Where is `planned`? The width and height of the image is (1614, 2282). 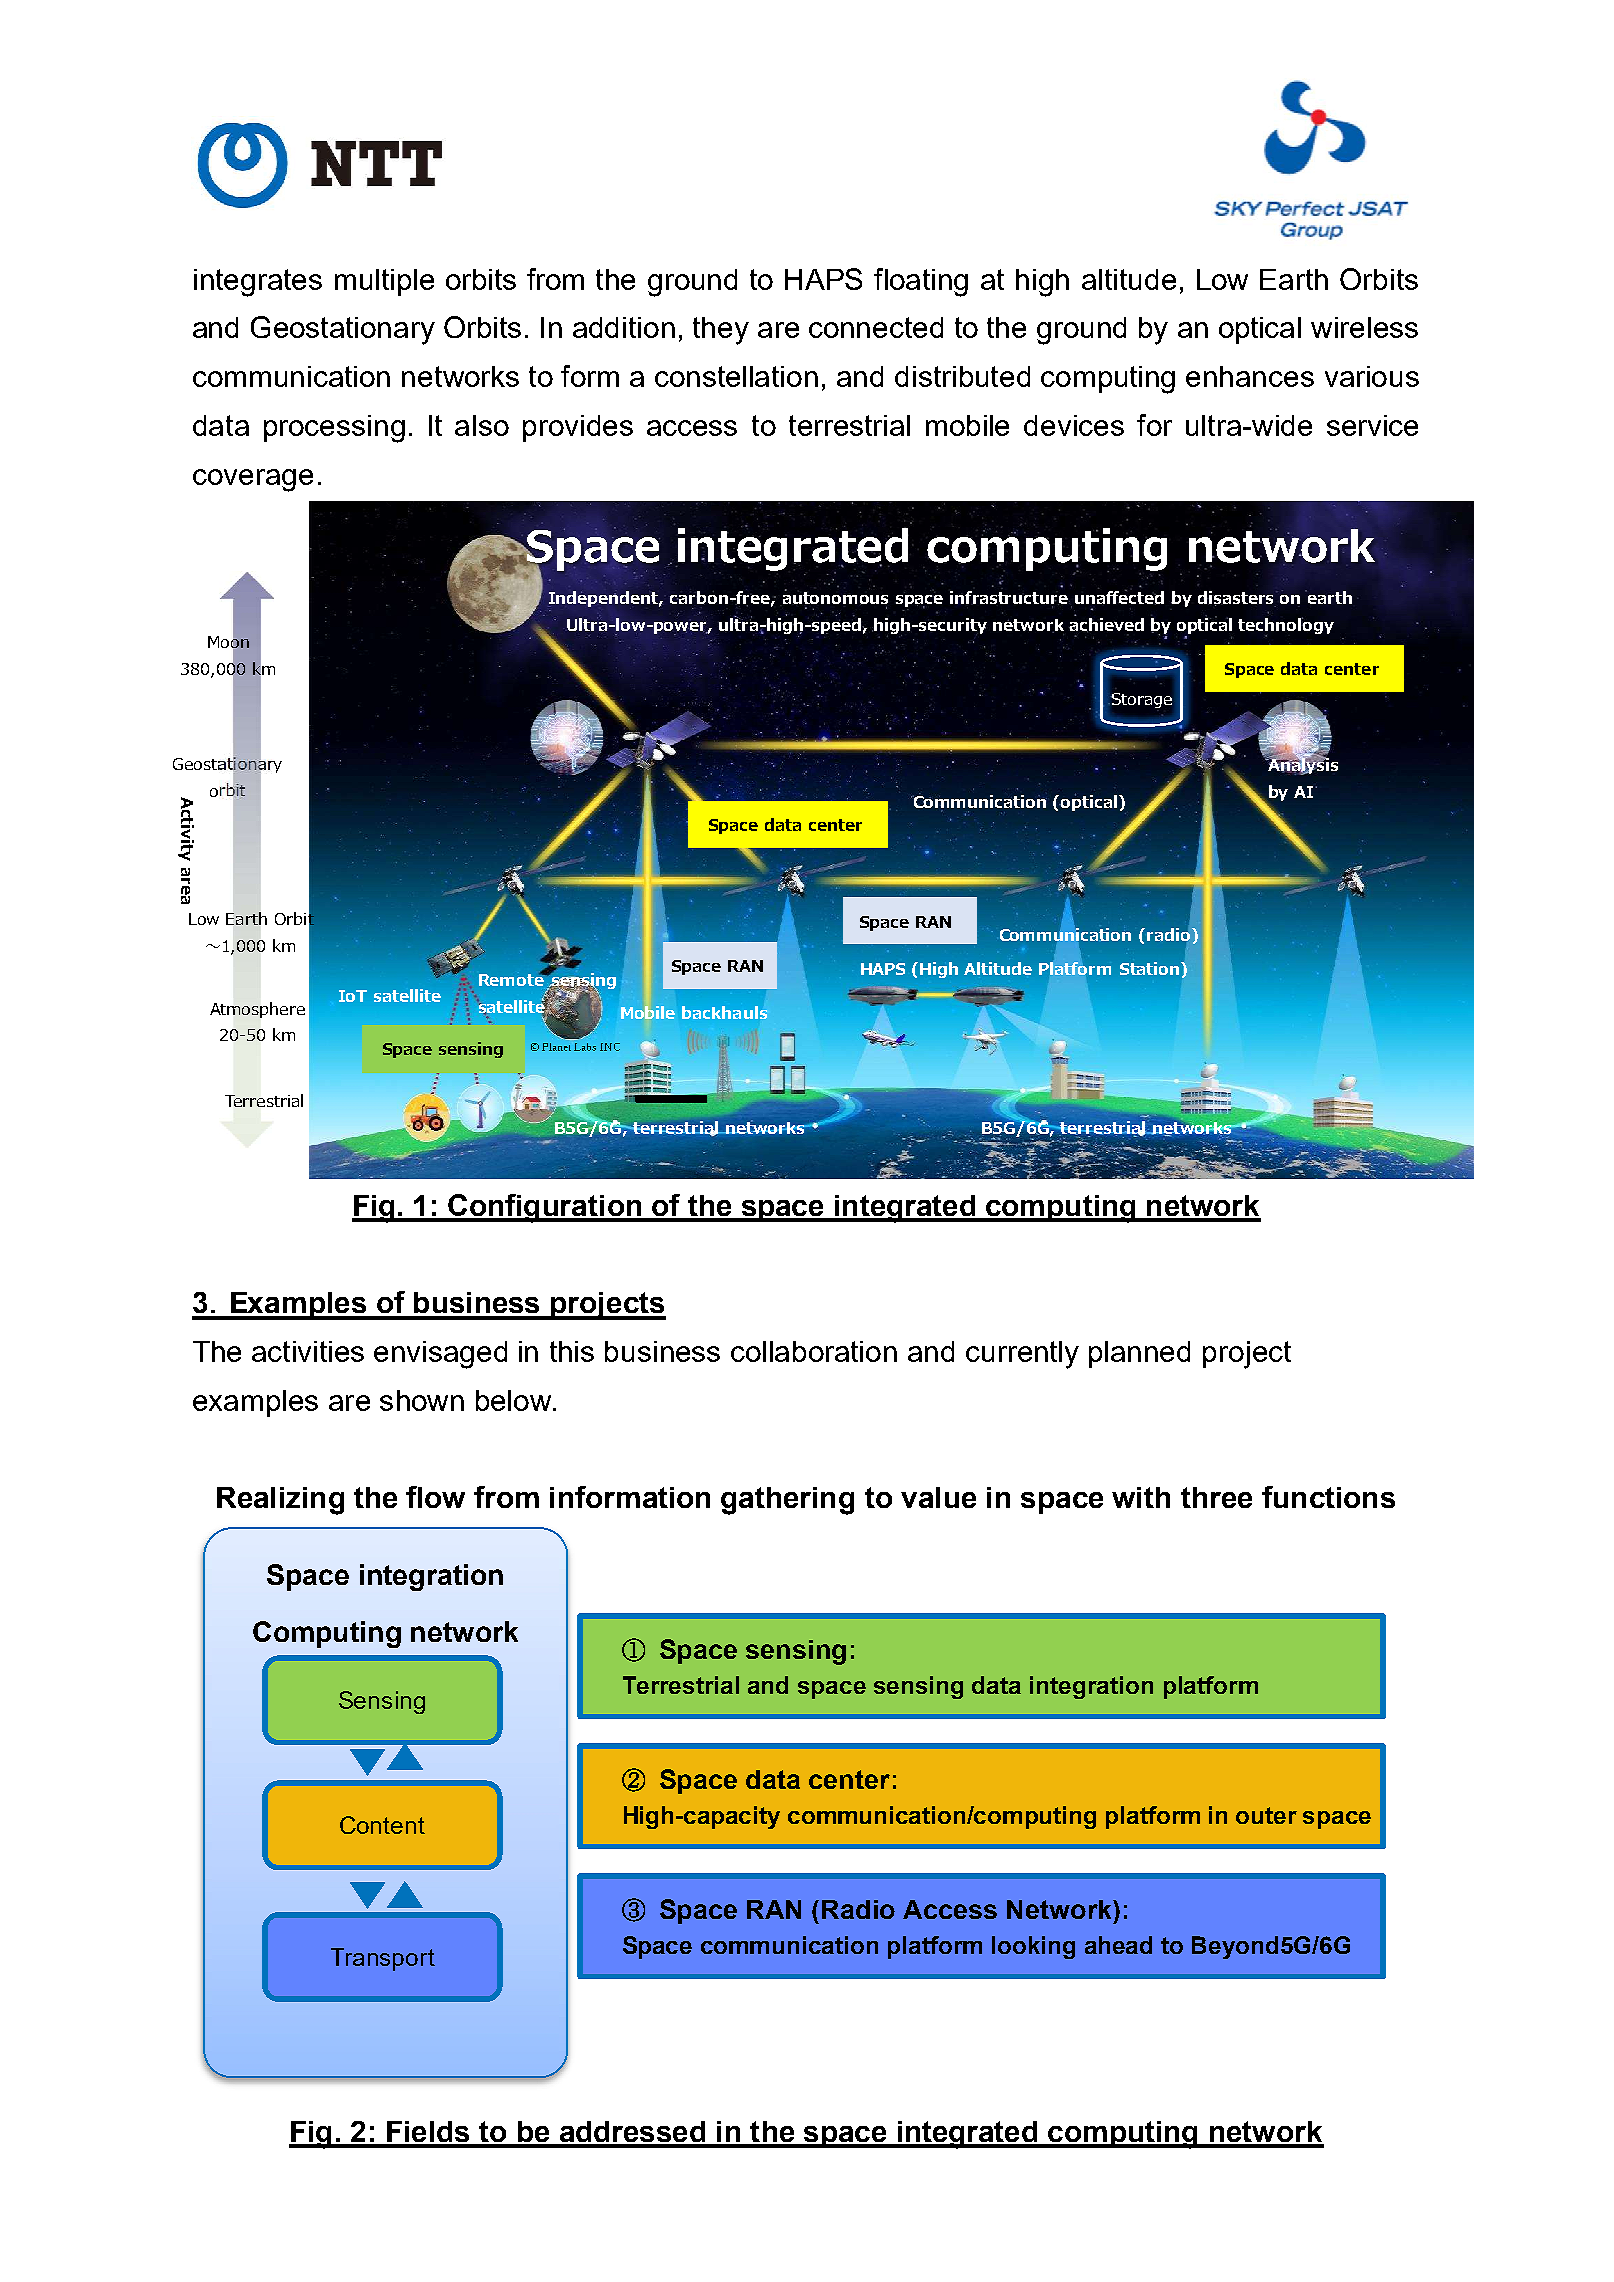 planned is located at coordinates (1139, 1354).
